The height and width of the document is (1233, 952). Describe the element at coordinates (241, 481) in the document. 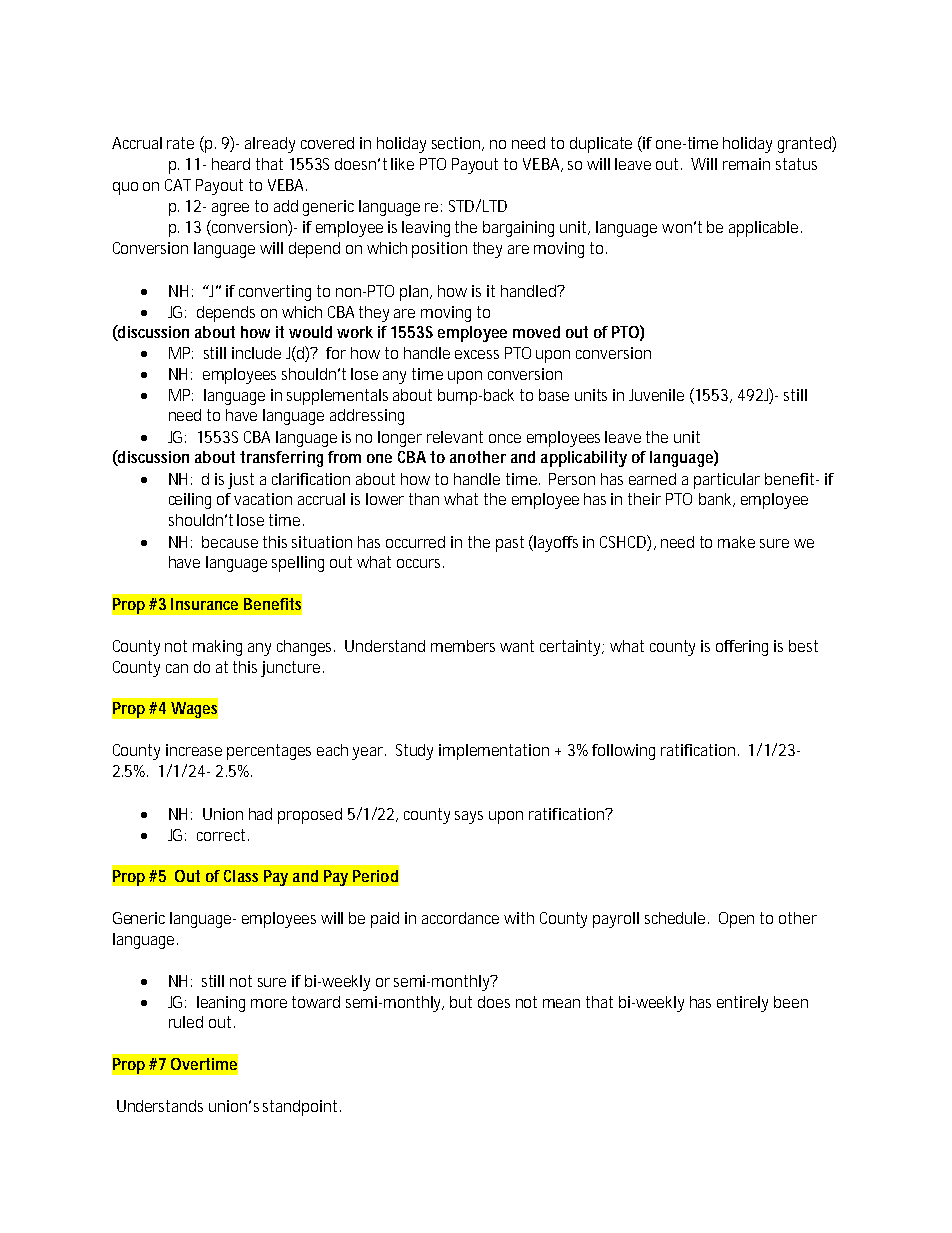

I see `just` at that location.
